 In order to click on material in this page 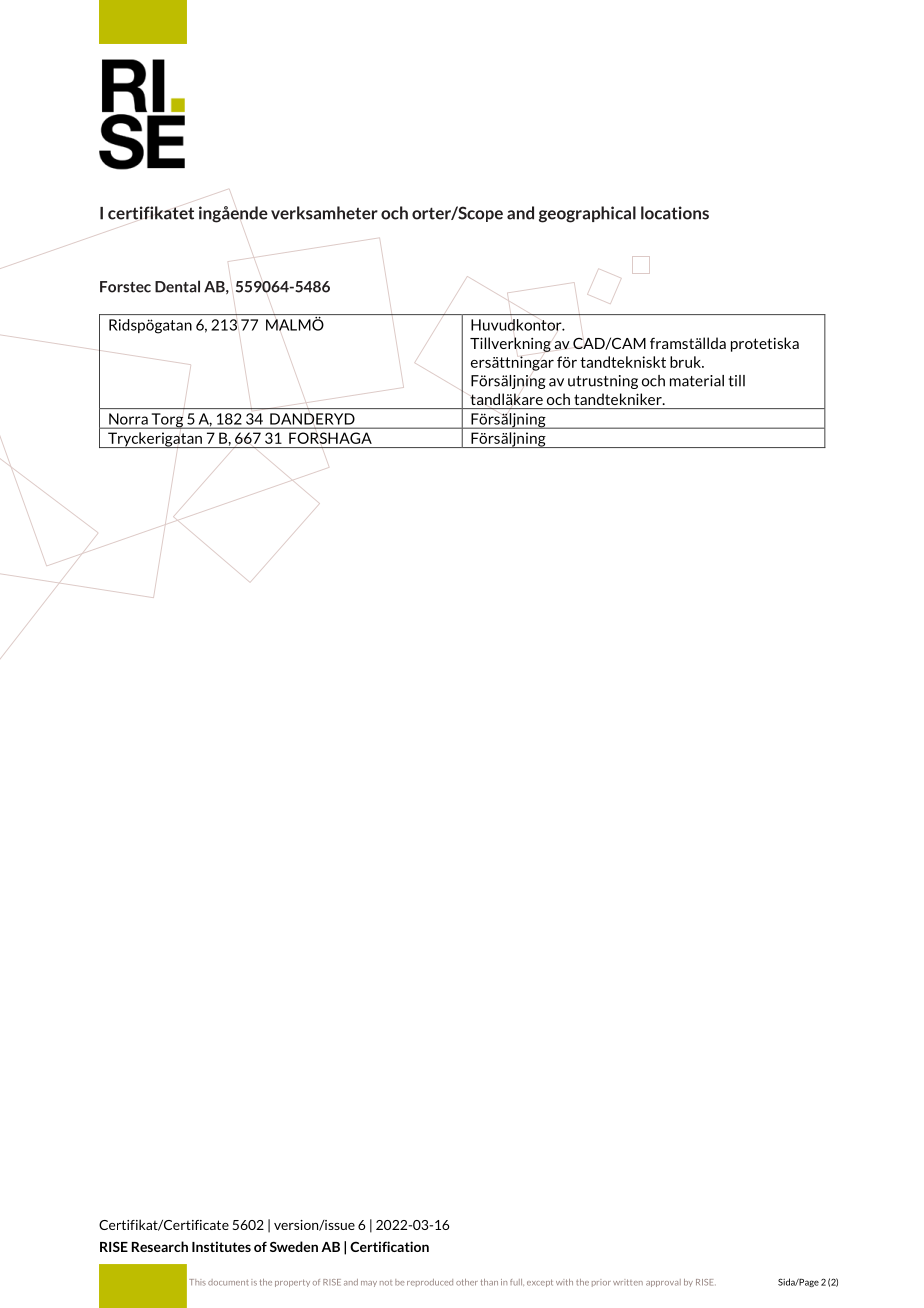, I will do `click(697, 381)`.
